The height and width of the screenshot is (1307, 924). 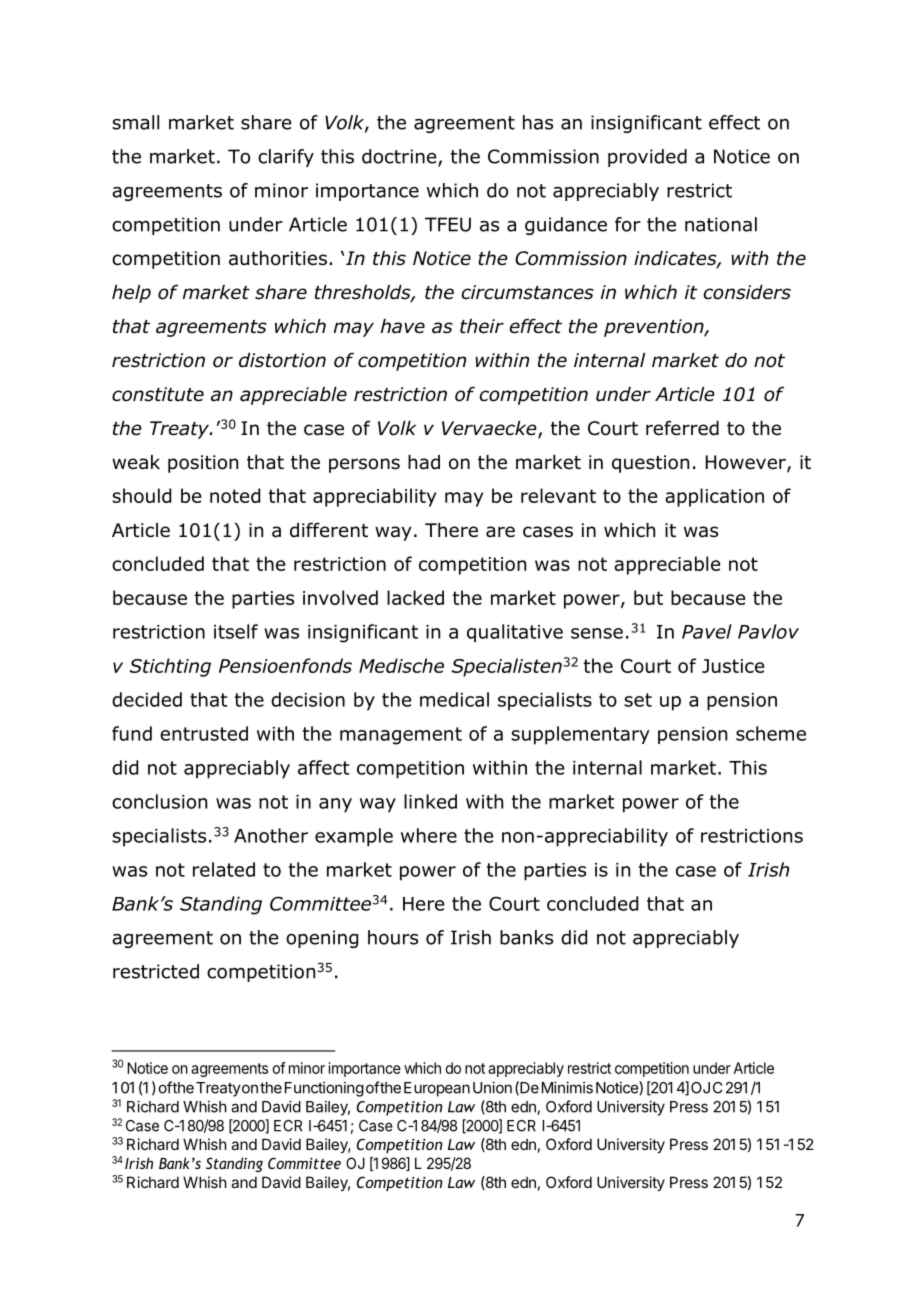 I want to click on hours, so click(x=393, y=937).
